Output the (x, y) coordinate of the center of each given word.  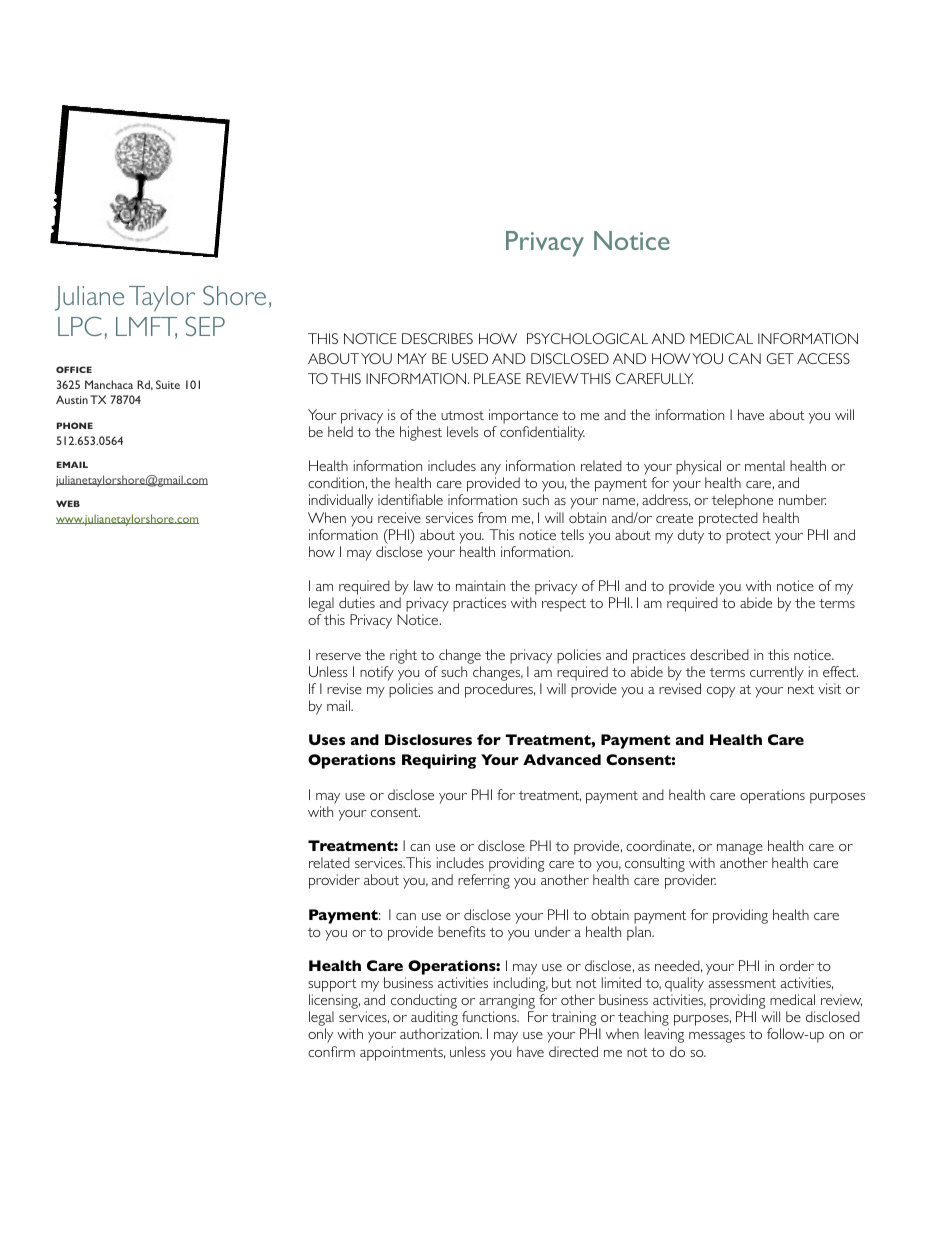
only (320, 1035)
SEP (205, 326)
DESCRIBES (437, 338)
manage (740, 851)
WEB (68, 503)
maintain (480, 585)
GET (780, 358)
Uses (327, 739)
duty (691, 536)
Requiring (439, 761)
